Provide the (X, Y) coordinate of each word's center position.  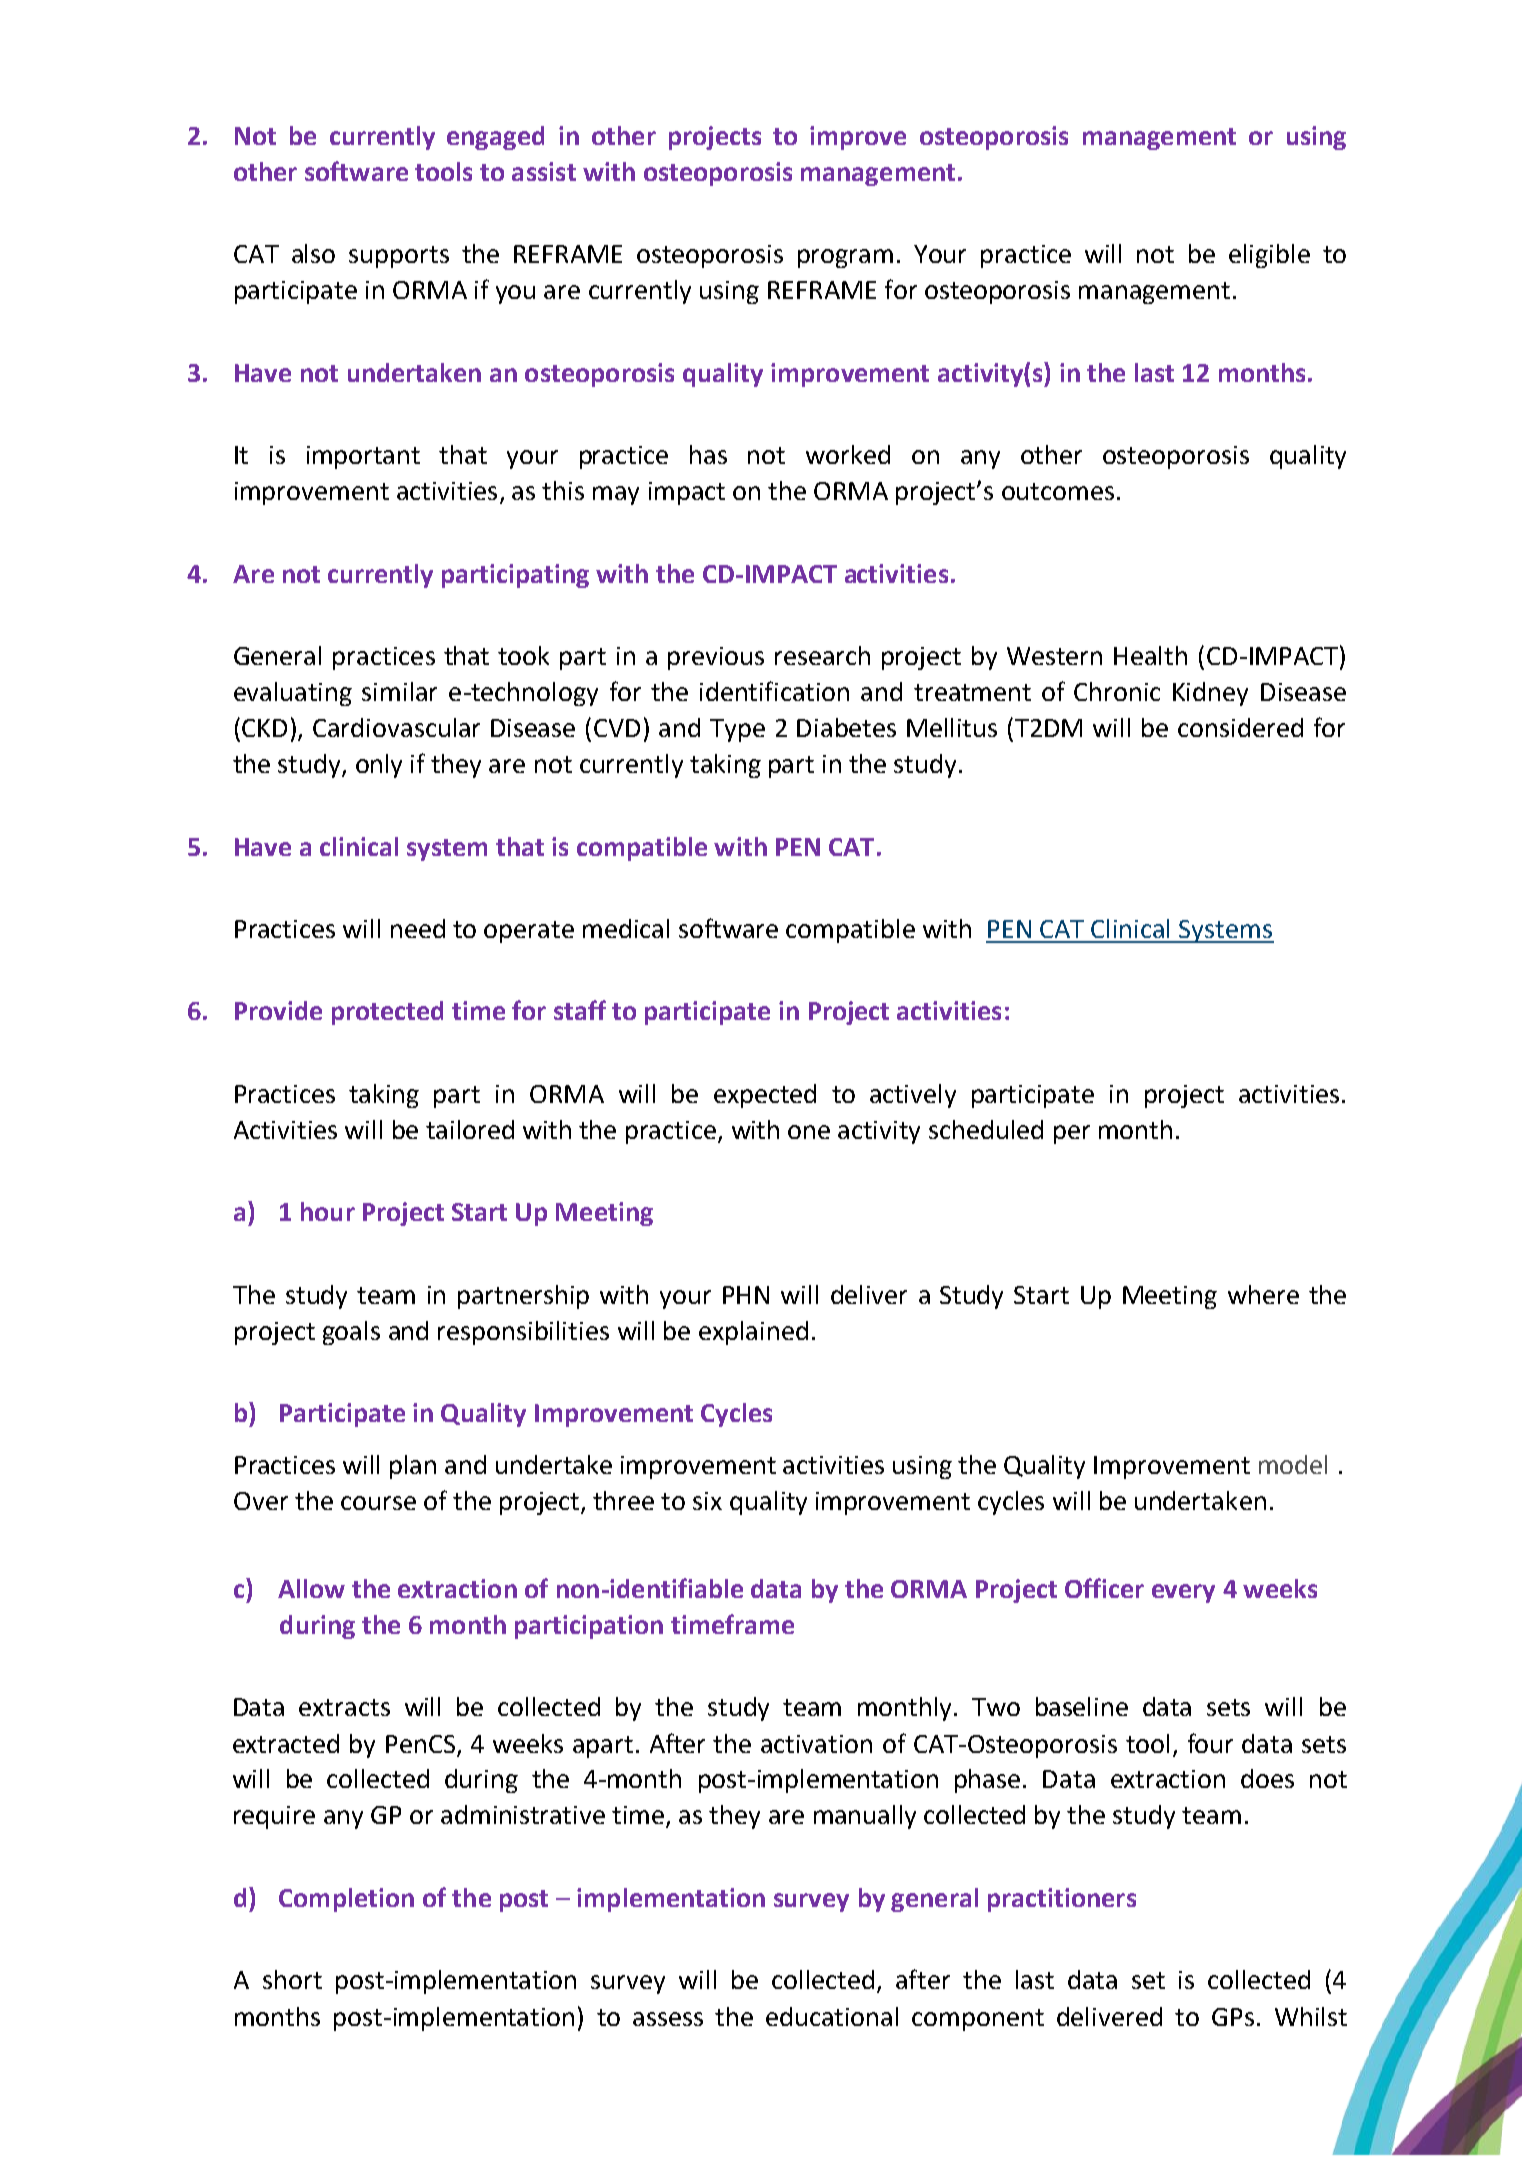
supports (399, 257)
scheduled (986, 1129)
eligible (1269, 256)
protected (387, 1013)
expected (765, 1096)
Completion (346, 1900)
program (845, 258)
